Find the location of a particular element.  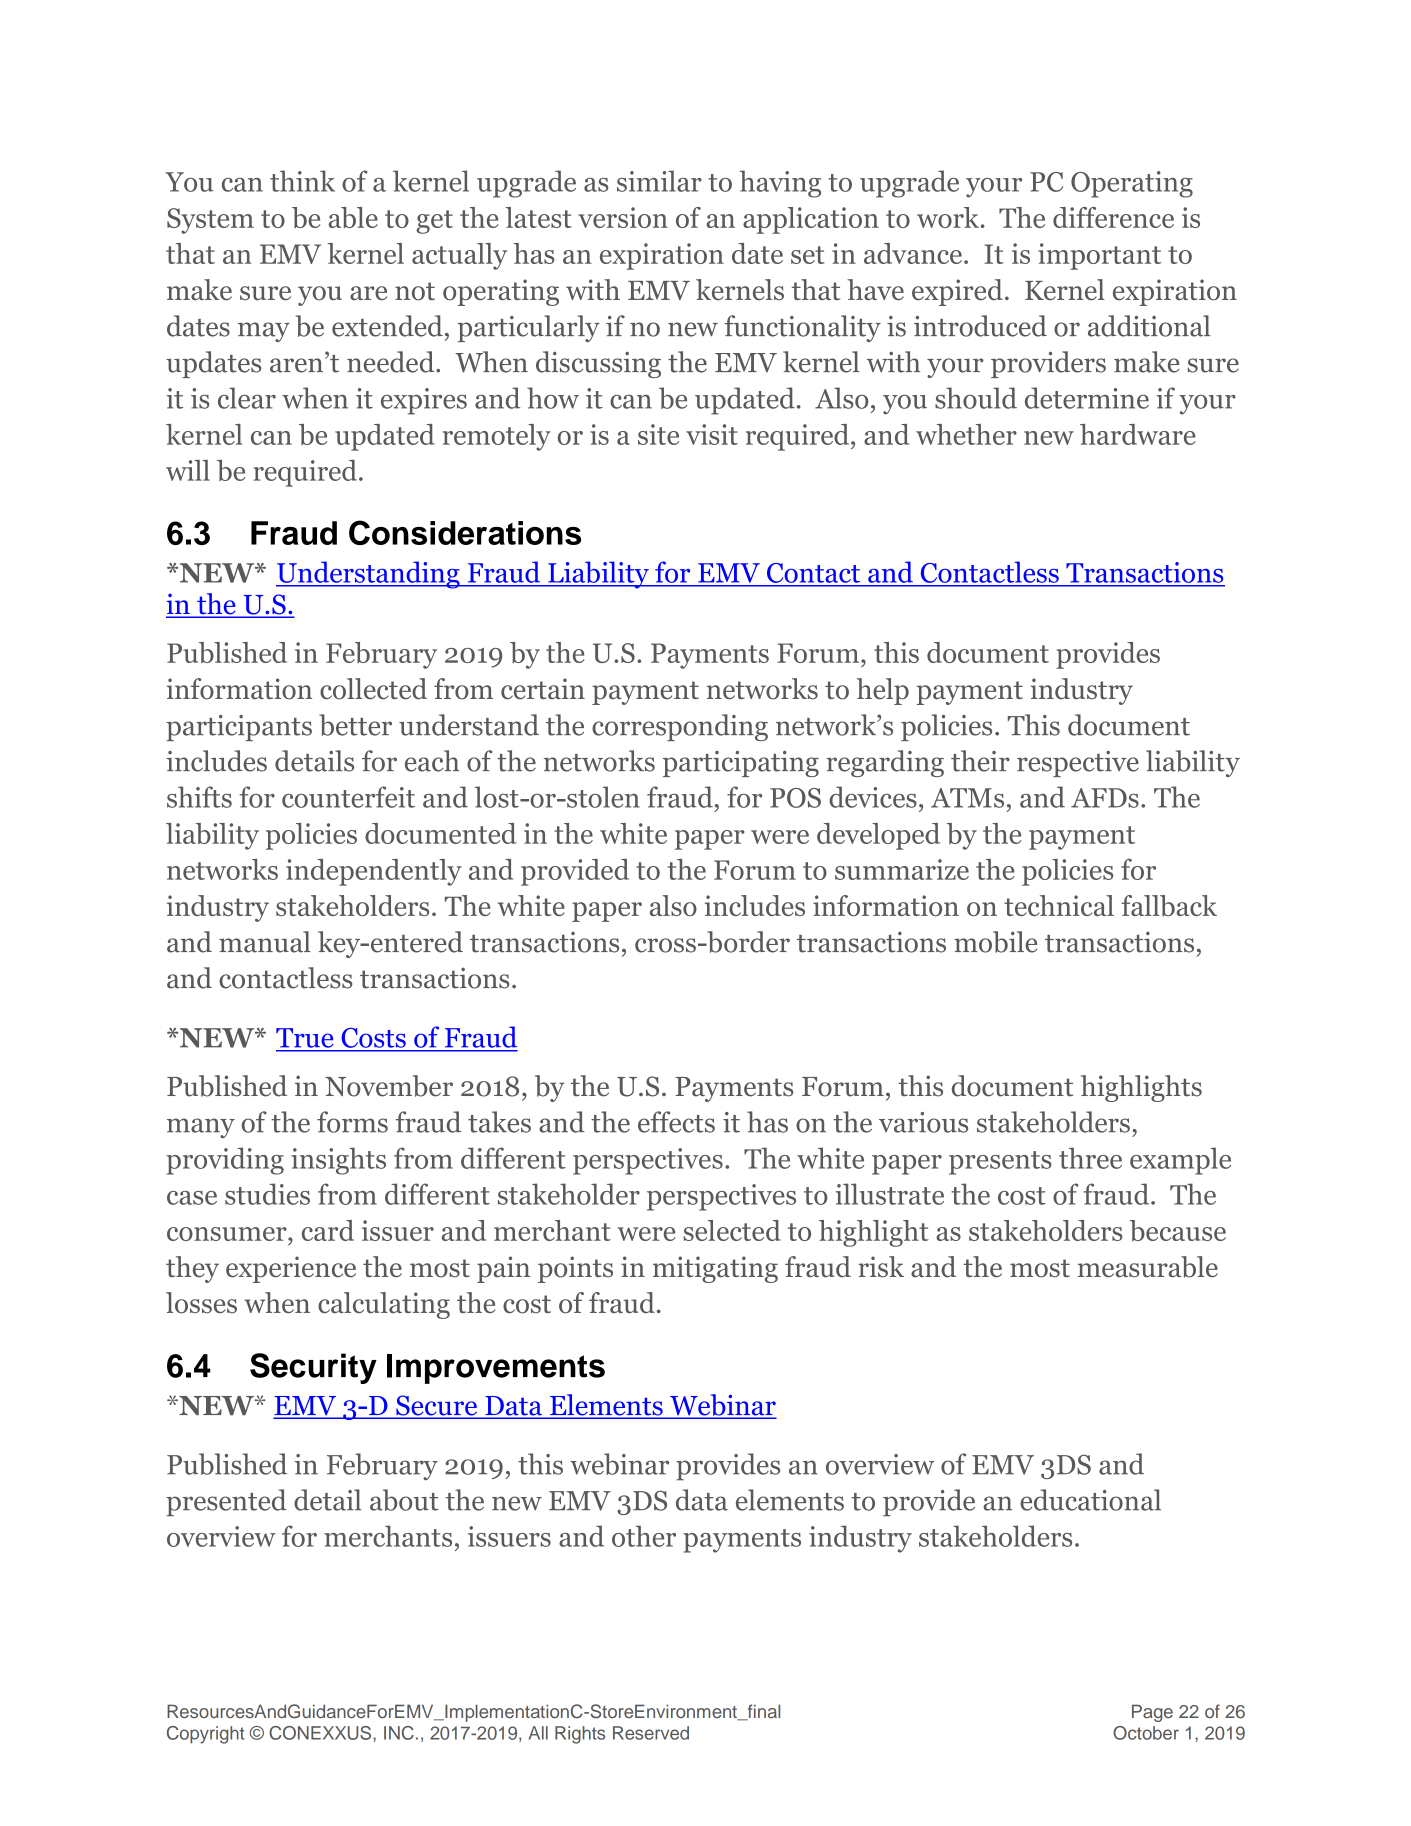

think is located at coordinates (302, 181).
